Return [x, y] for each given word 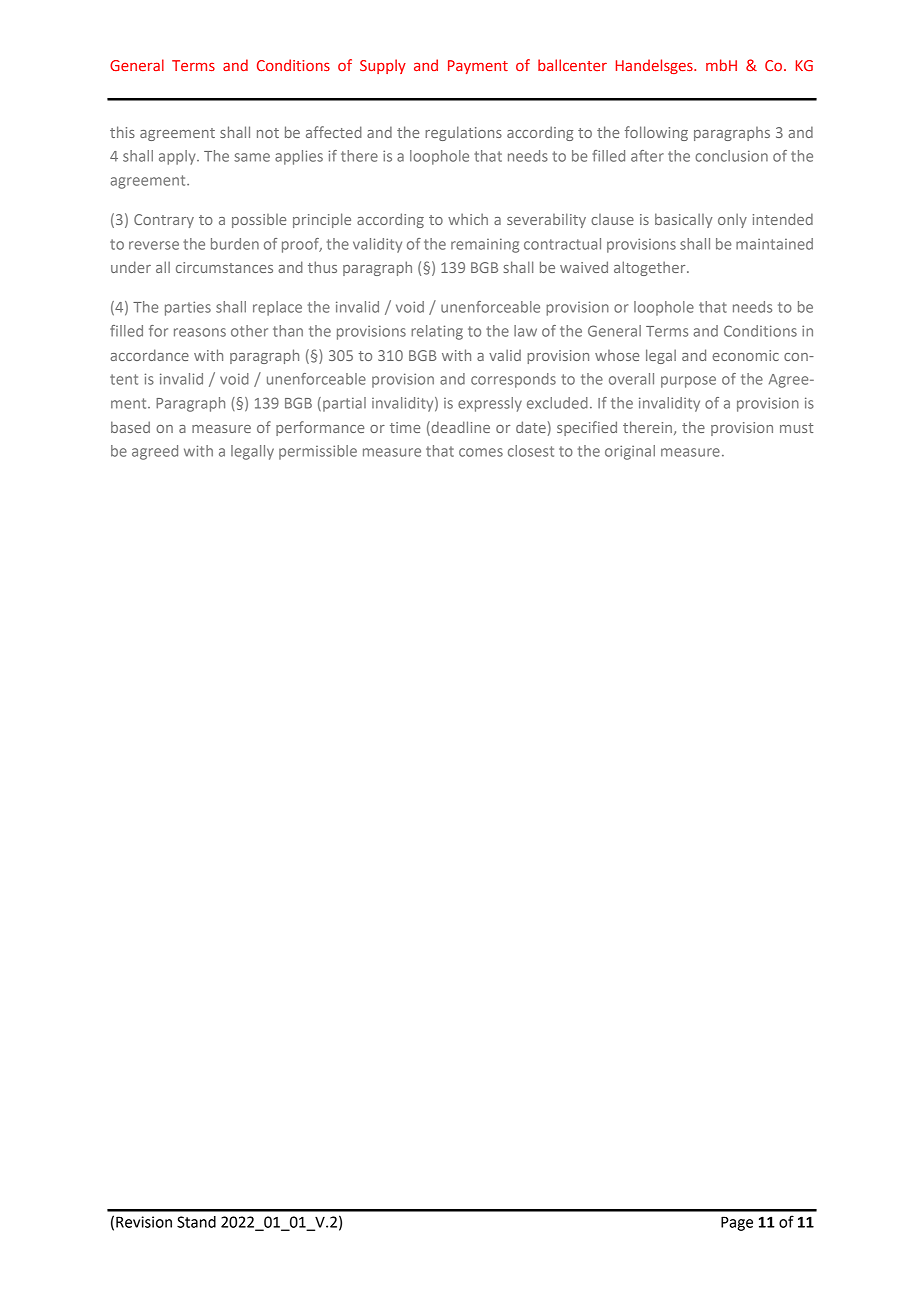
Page [737, 1223]
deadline [459, 427]
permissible [318, 452]
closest [531, 451]
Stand [196, 1222]
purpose [688, 382]
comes [481, 452]
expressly [490, 404]
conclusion [731, 156]
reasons [200, 332]
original [630, 452]
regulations [463, 133]
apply [178, 157]
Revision [144, 1222]
